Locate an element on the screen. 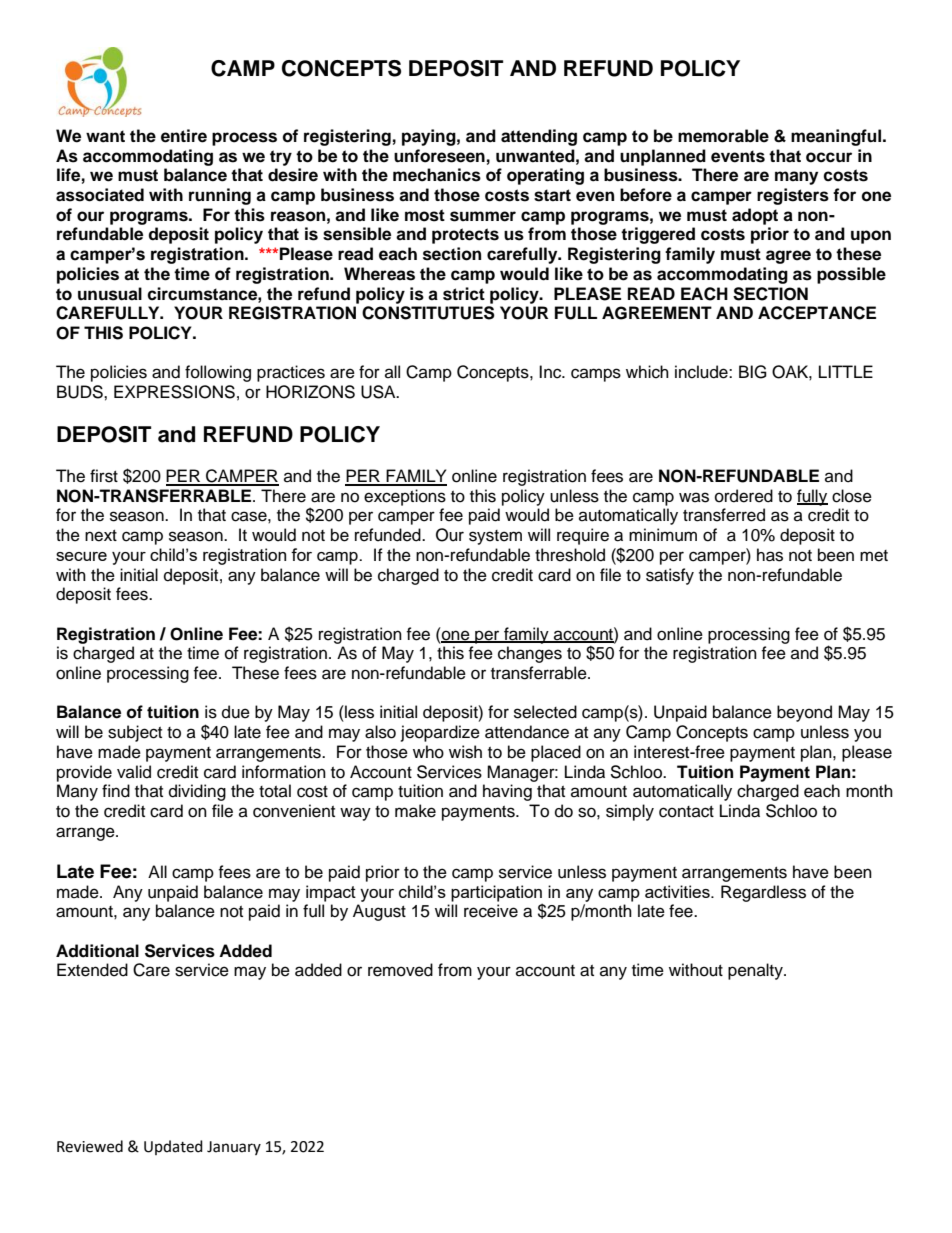 The height and width of the screenshot is (1233, 952). entire is located at coordinates (184, 136).
